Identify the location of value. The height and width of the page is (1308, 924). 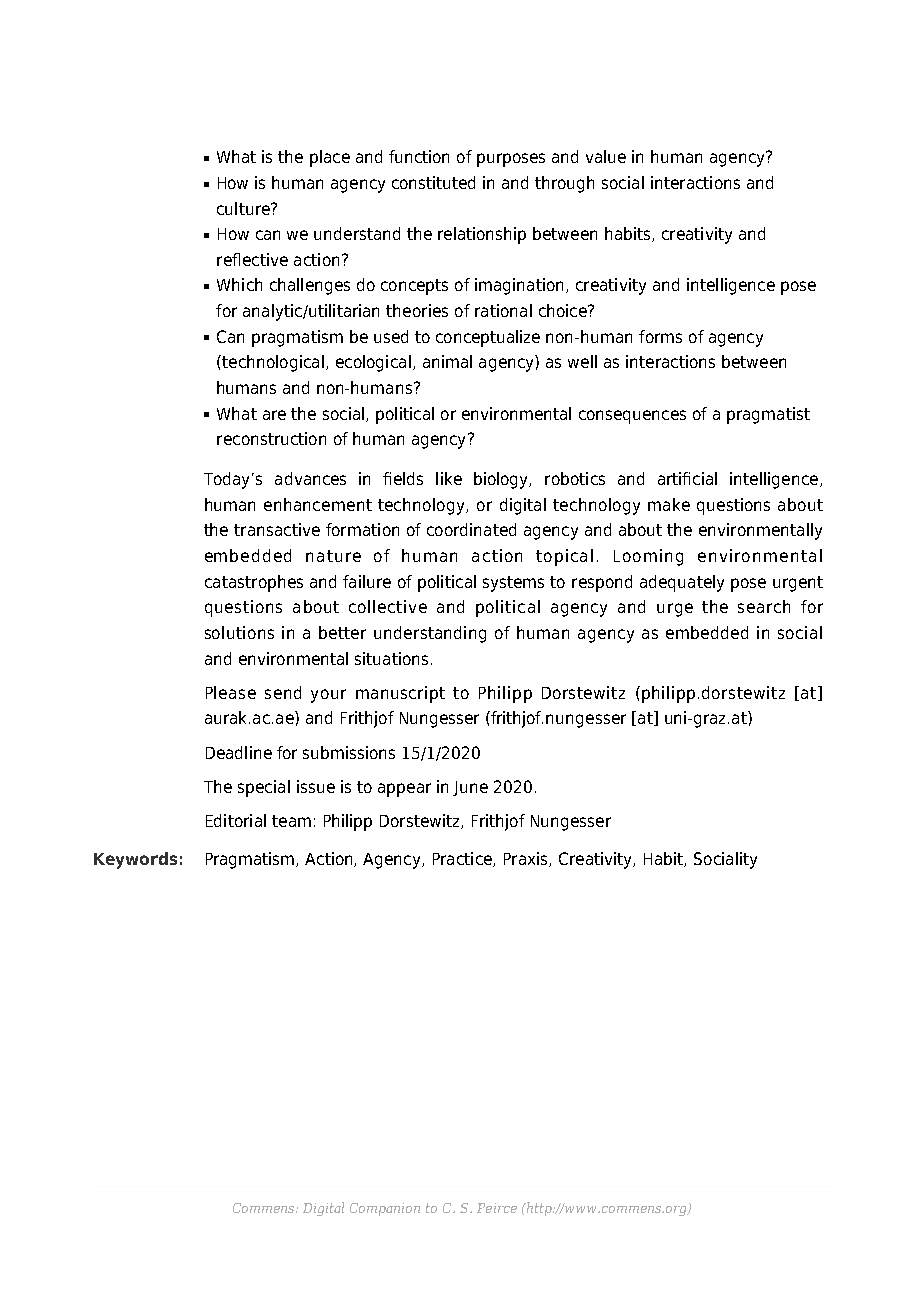
(606, 156).
